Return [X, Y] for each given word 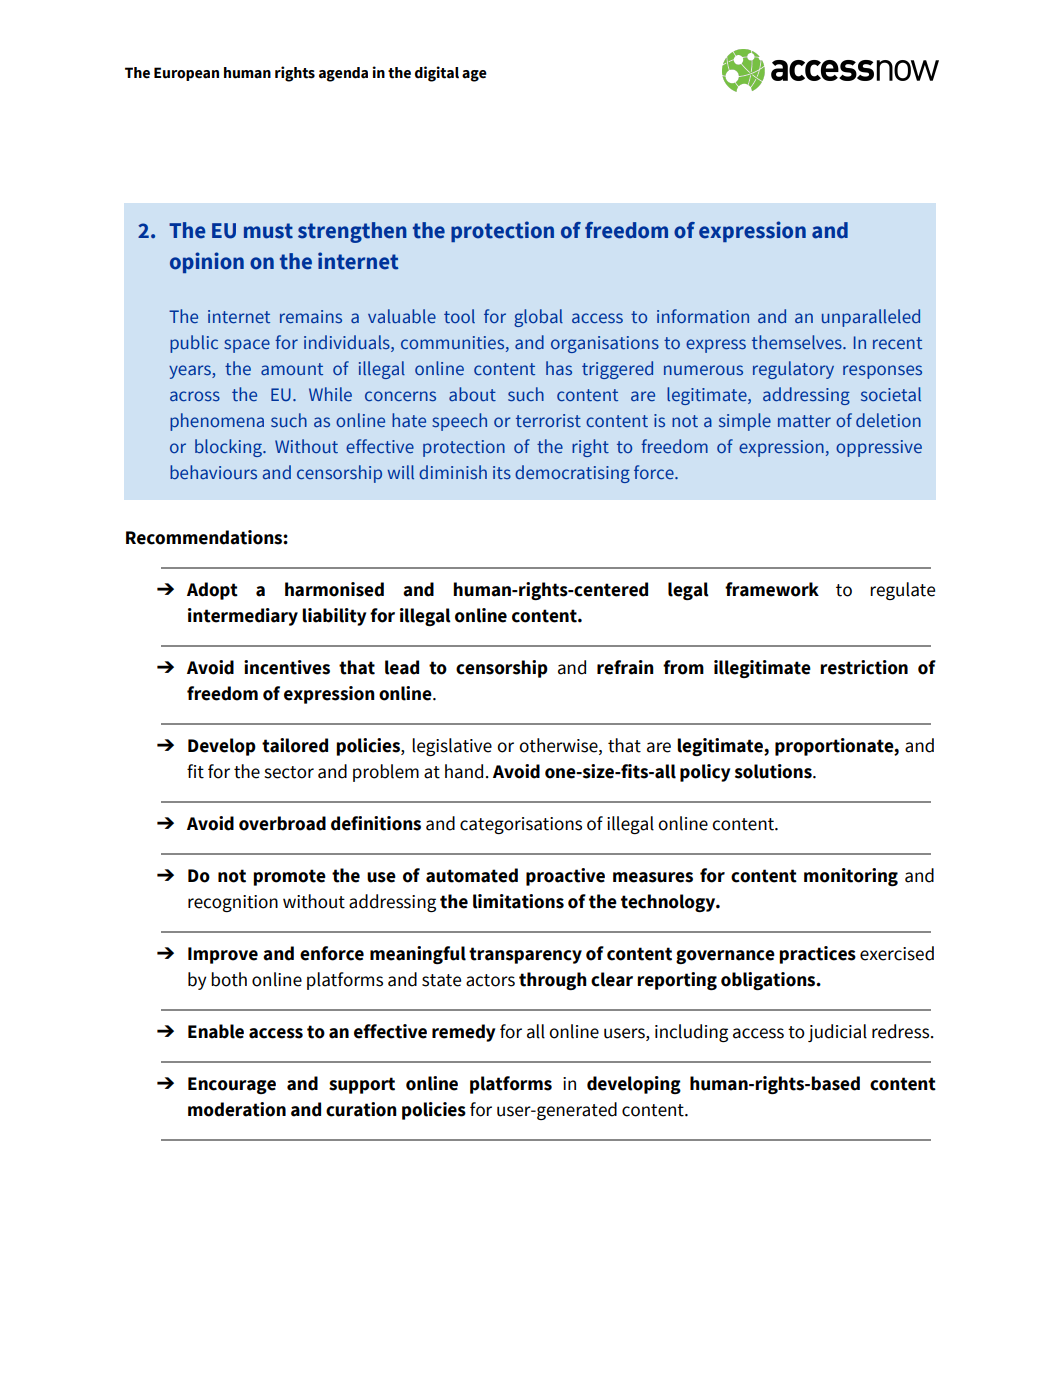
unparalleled [871, 318]
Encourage [232, 1085]
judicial [837, 1033]
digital [437, 74]
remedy [463, 1033]
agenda [343, 74]
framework [772, 589]
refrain [625, 667]
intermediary [243, 617]
